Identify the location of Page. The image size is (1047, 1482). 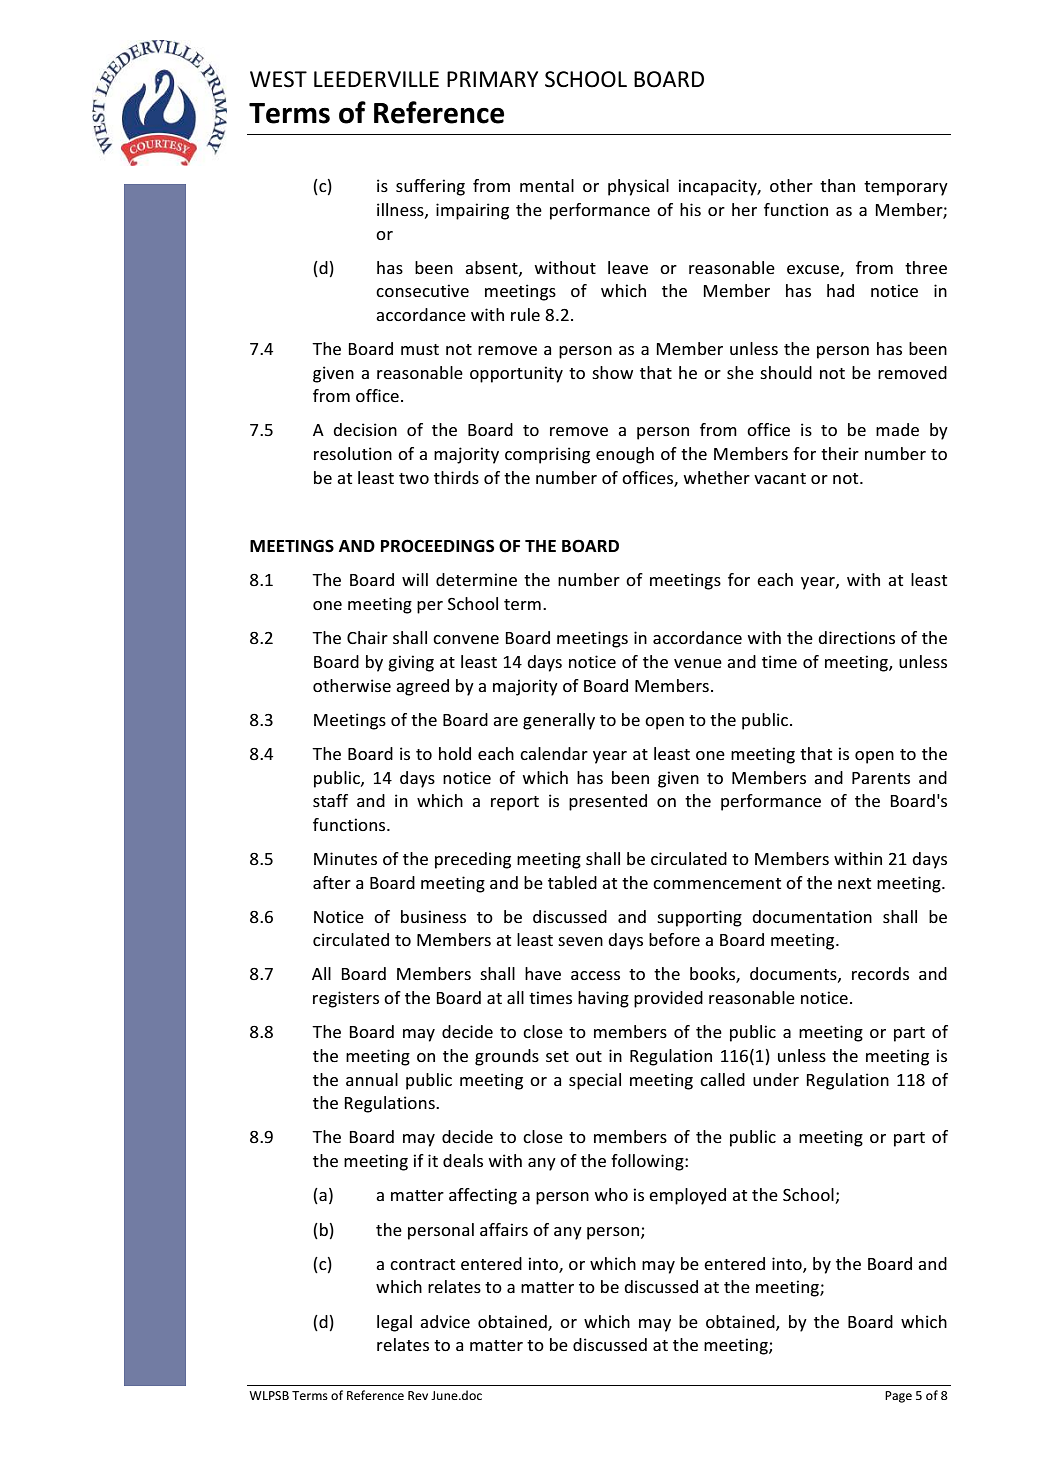
(898, 1397).
